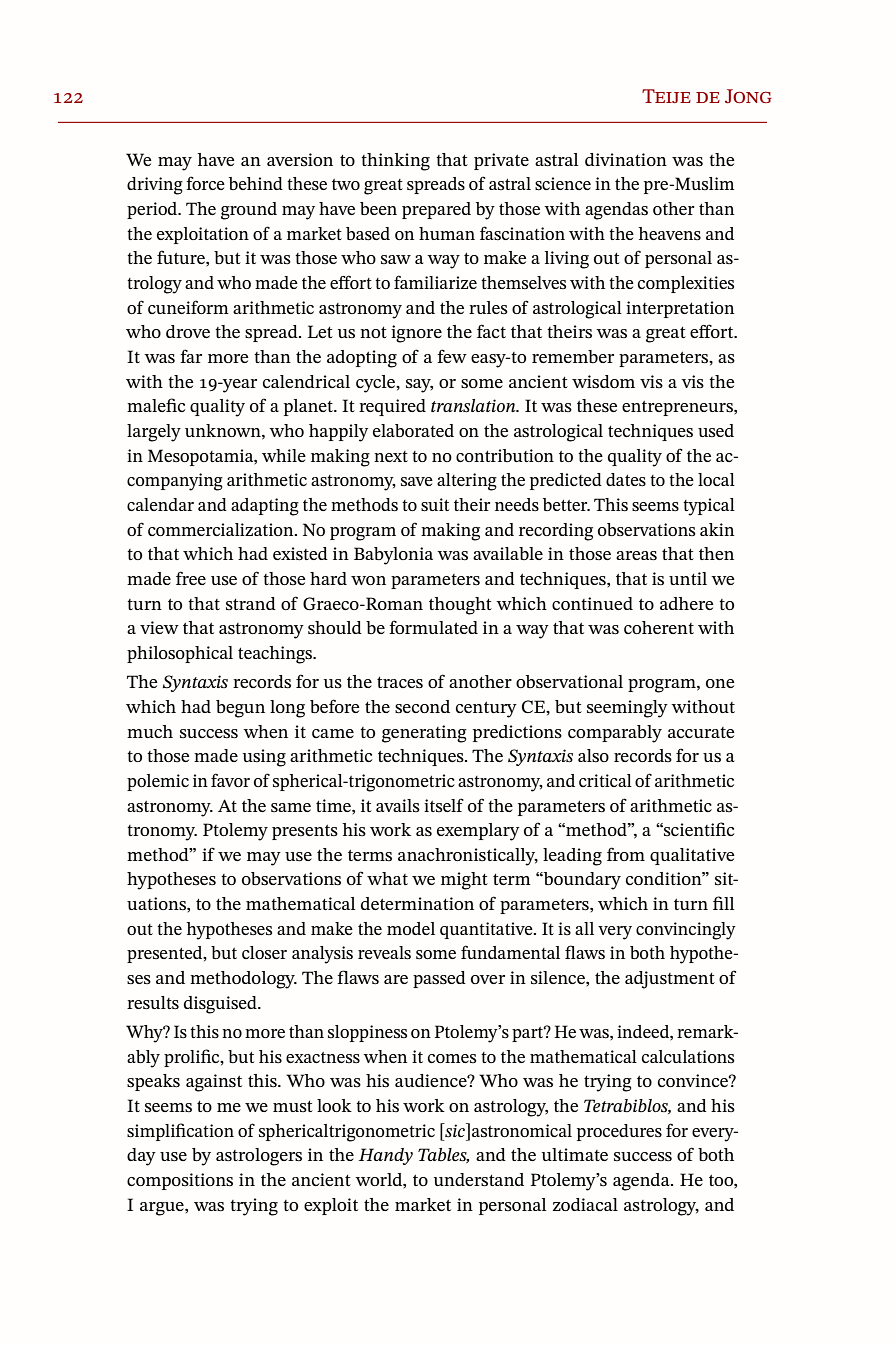 The width and height of the page is (896, 1345). Describe the element at coordinates (439, 979) in the page. I see `passed` at that location.
